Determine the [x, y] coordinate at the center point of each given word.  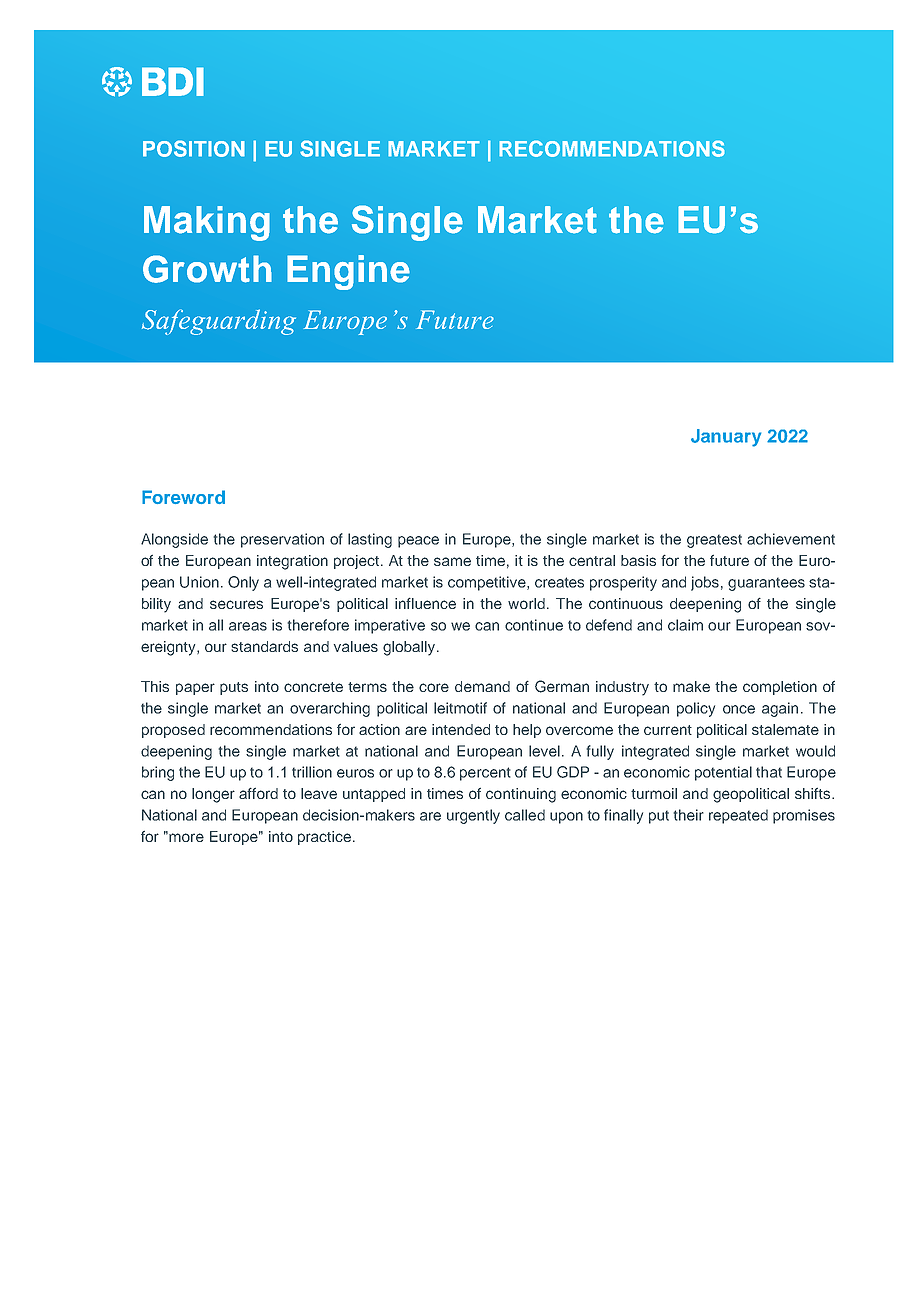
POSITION [194, 148]
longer [213, 795]
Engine [348, 272]
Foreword [183, 497]
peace [418, 542]
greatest [714, 541]
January [726, 438]
